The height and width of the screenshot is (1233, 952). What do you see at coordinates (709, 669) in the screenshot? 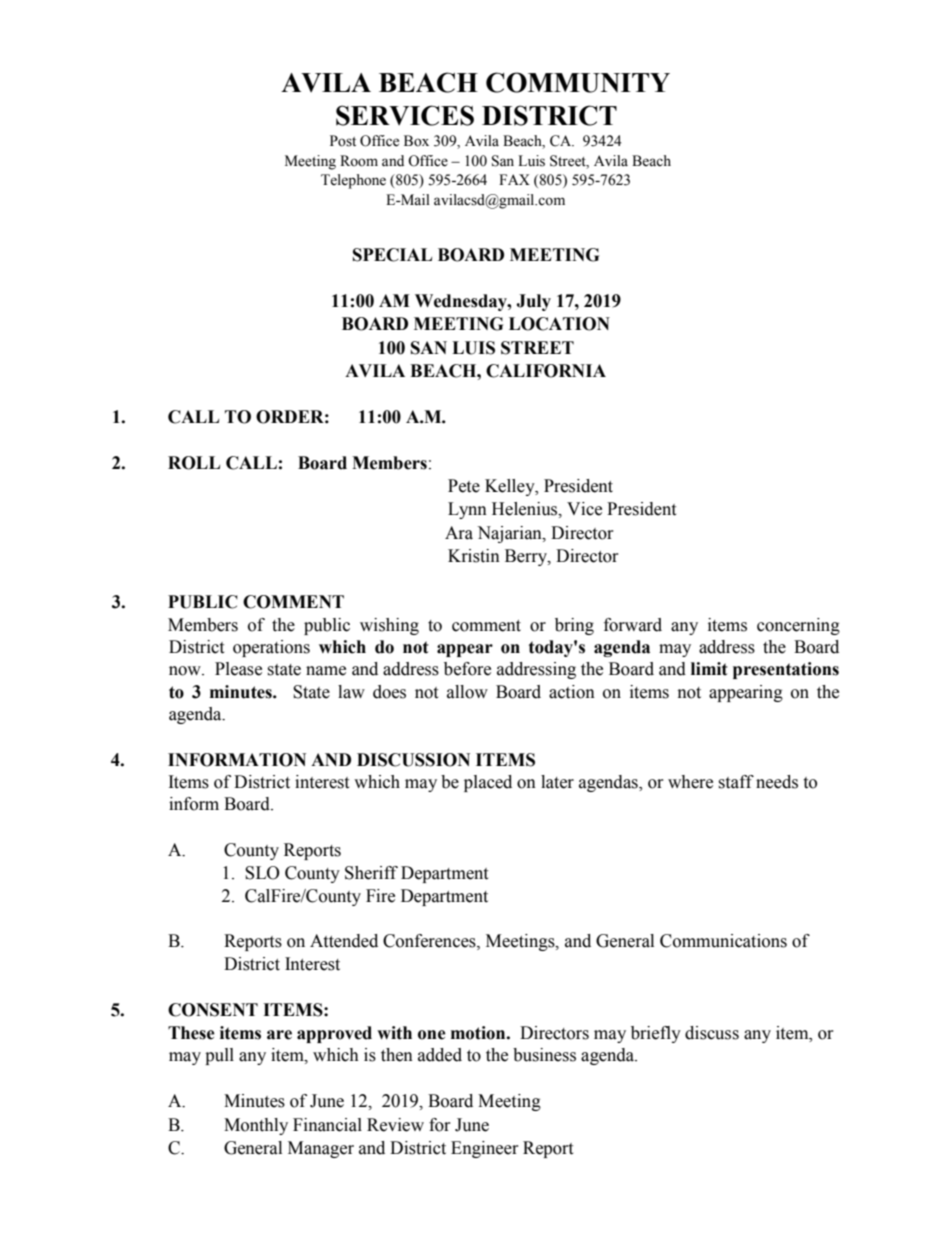
I see `limit` at bounding box center [709, 669].
